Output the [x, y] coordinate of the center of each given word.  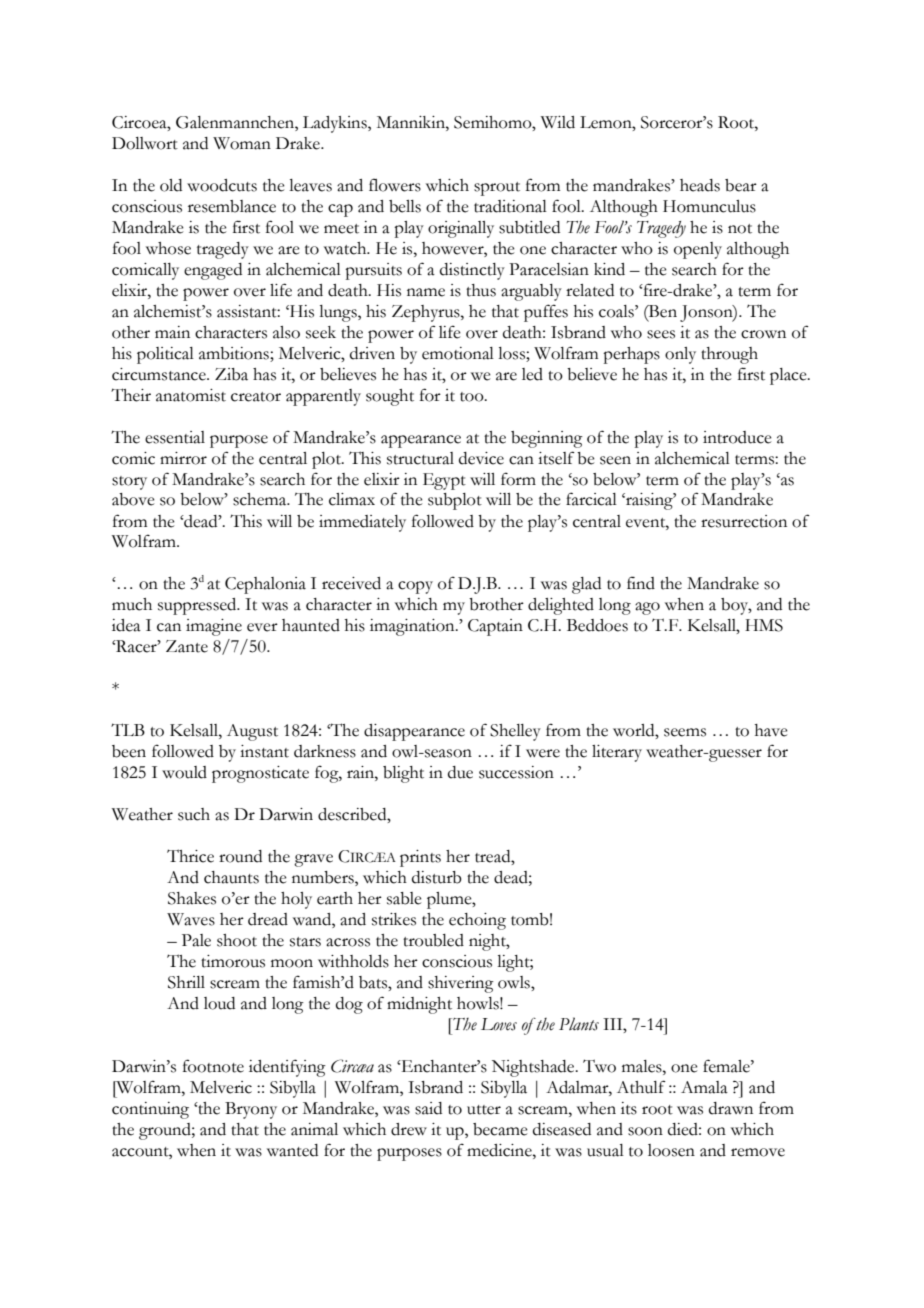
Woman [242, 143]
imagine [214, 627]
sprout [497, 189]
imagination [413, 627]
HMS [764, 625]
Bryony [251, 1110]
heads [700, 185]
